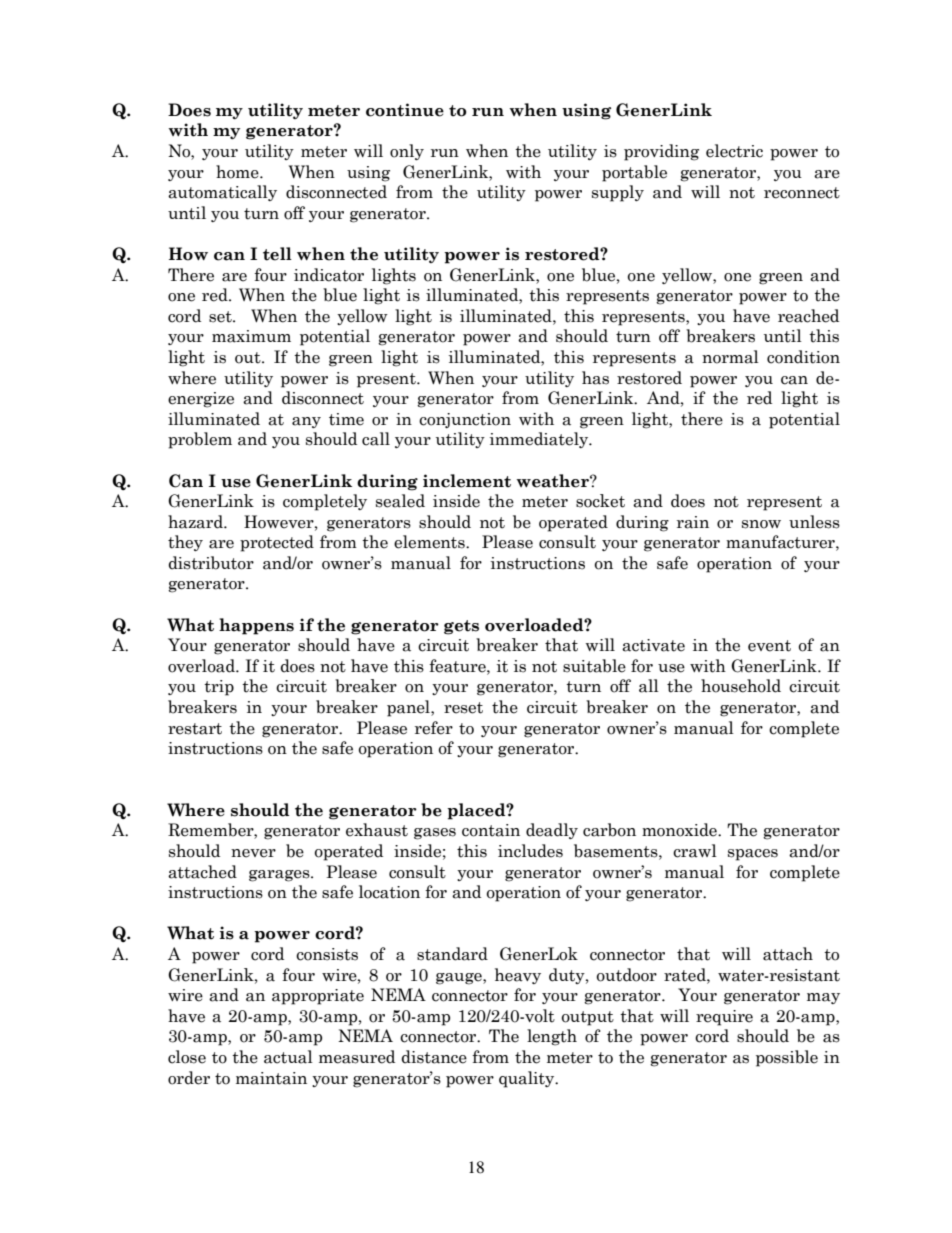 Image resolution: width=952 pixels, height=1233 pixels. I want to click on only, so click(407, 152).
